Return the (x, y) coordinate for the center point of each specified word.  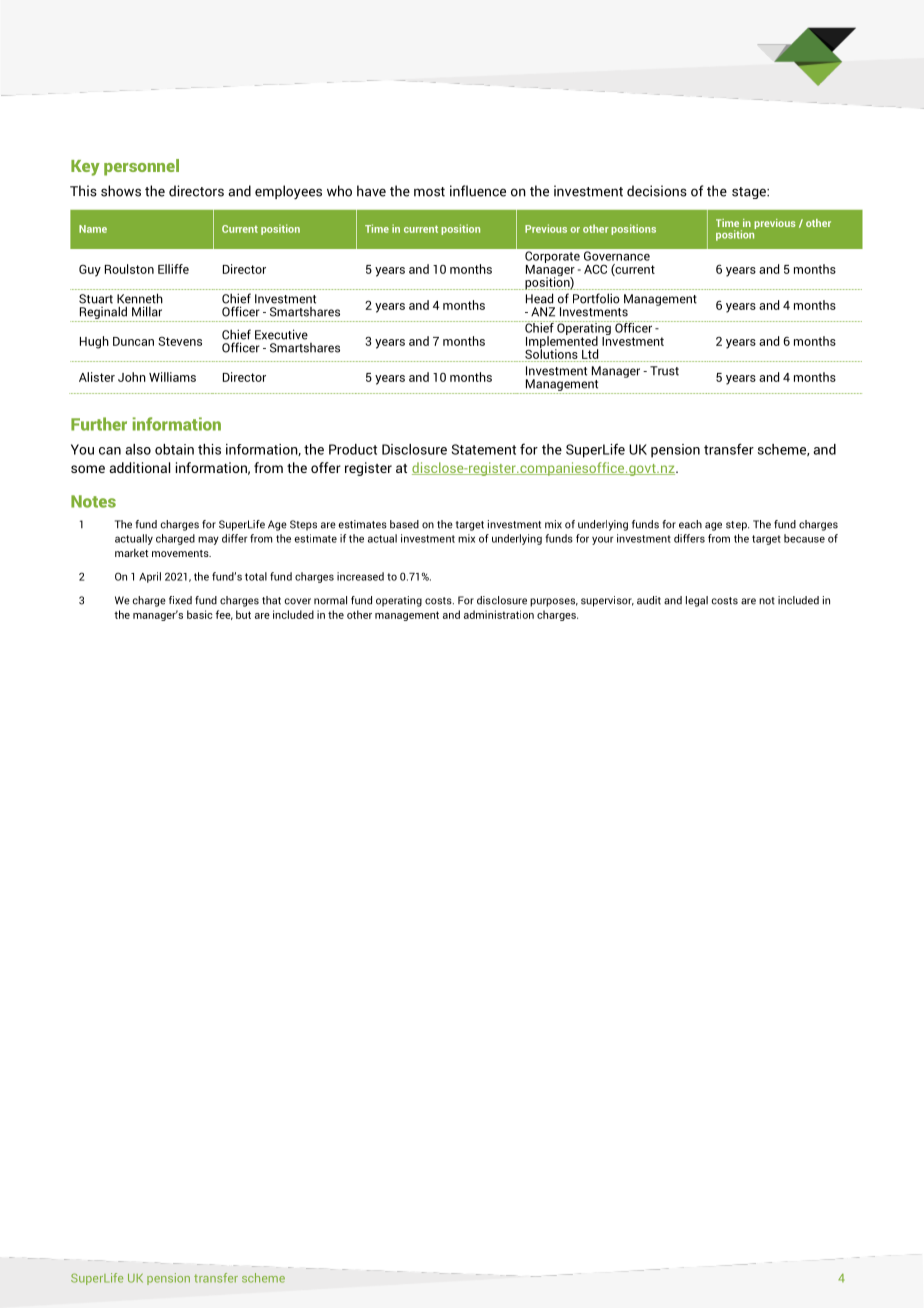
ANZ (543, 312)
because (804, 538)
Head (539, 298)
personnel (141, 167)
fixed (180, 600)
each (690, 524)
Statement (484, 449)
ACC (595, 269)
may (208, 540)
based (404, 524)
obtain (174, 449)
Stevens (180, 341)
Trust (664, 371)
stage (750, 193)
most (429, 192)
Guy (90, 270)
